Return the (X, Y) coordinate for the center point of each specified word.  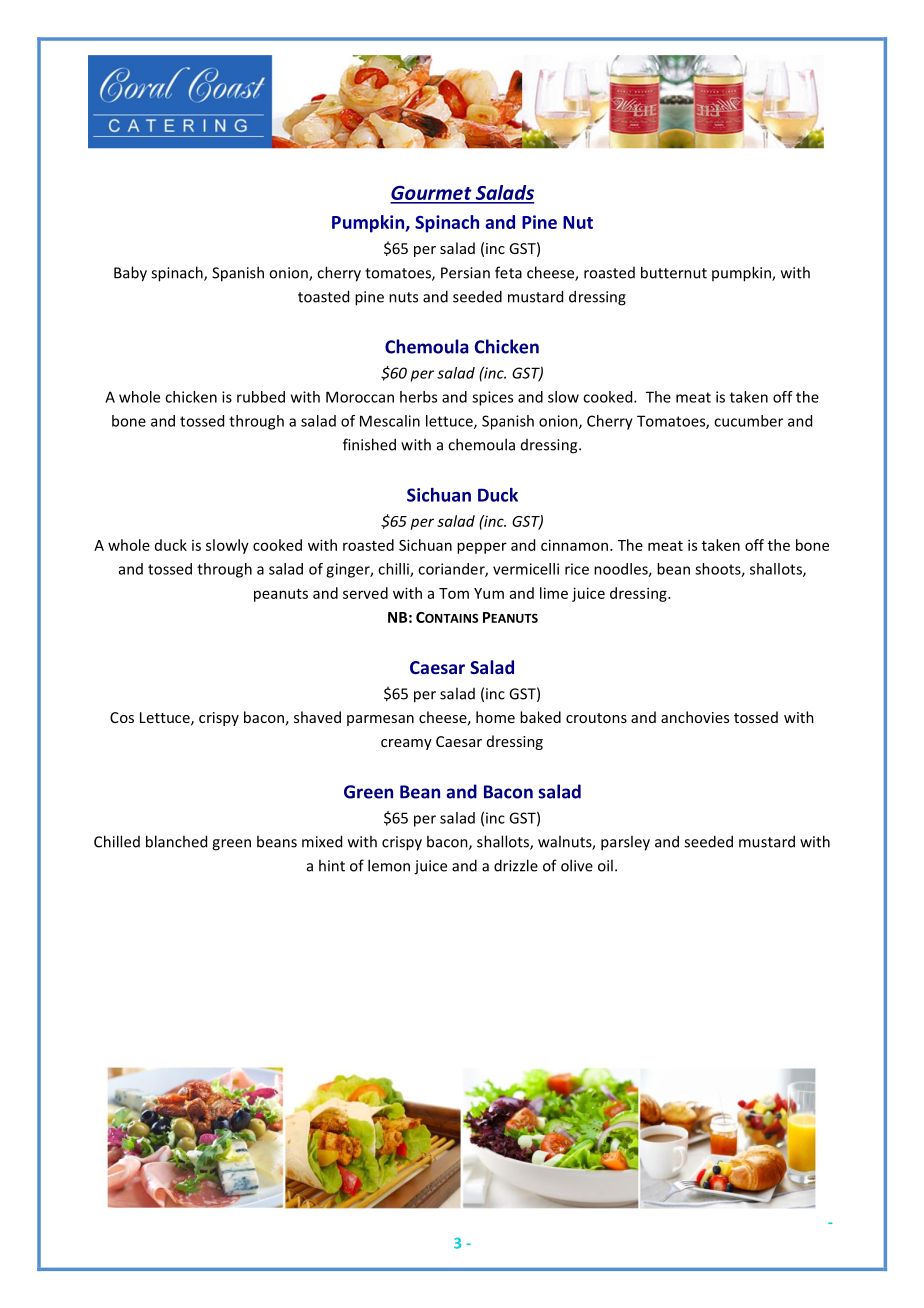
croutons (596, 718)
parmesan (380, 720)
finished (369, 444)
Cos (122, 717)
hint (332, 865)
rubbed (261, 397)
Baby (130, 274)
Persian (465, 273)
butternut (674, 272)
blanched (176, 841)
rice (577, 569)
